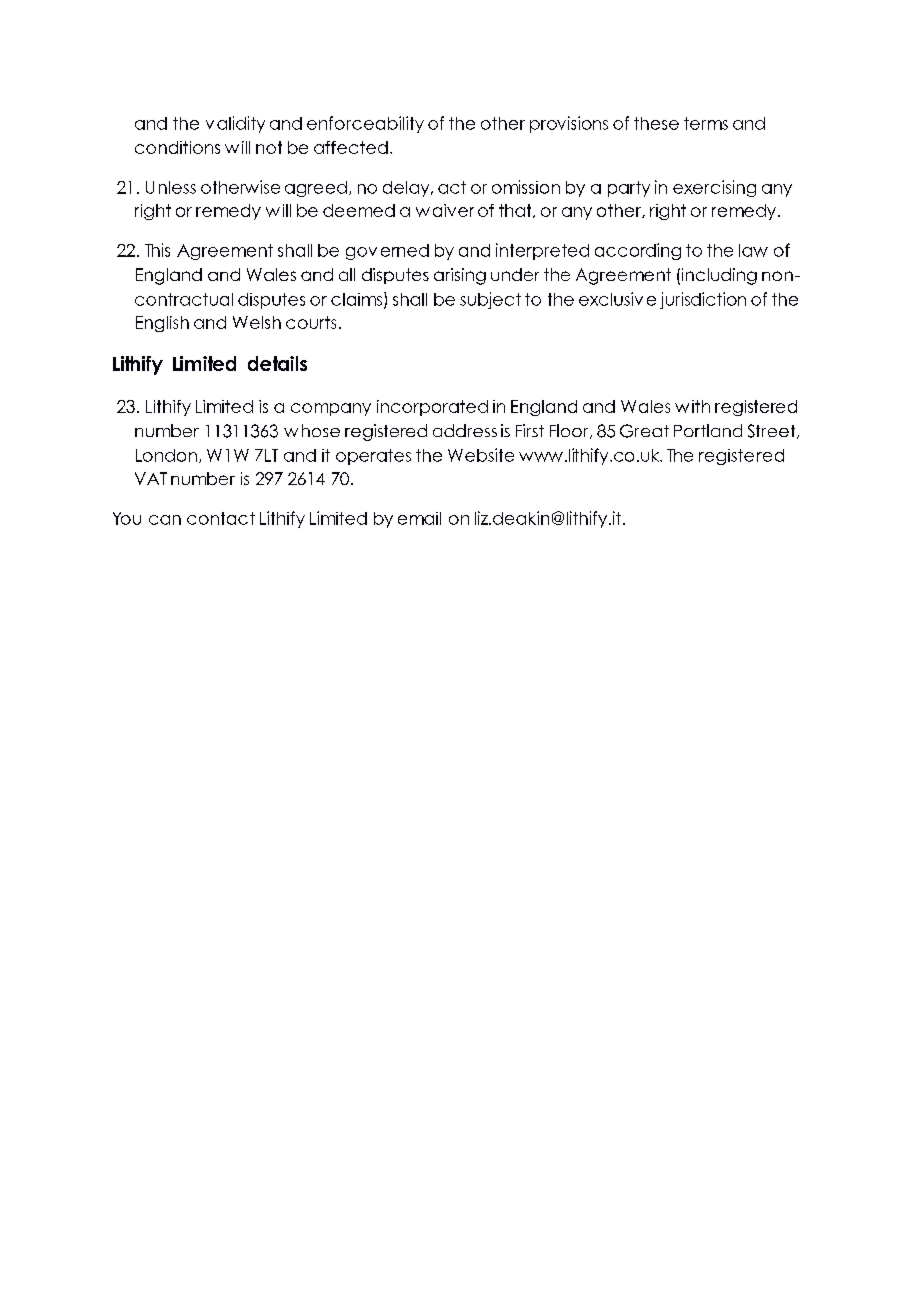  What do you see at coordinates (162, 324) in the document?
I see `English` at bounding box center [162, 324].
